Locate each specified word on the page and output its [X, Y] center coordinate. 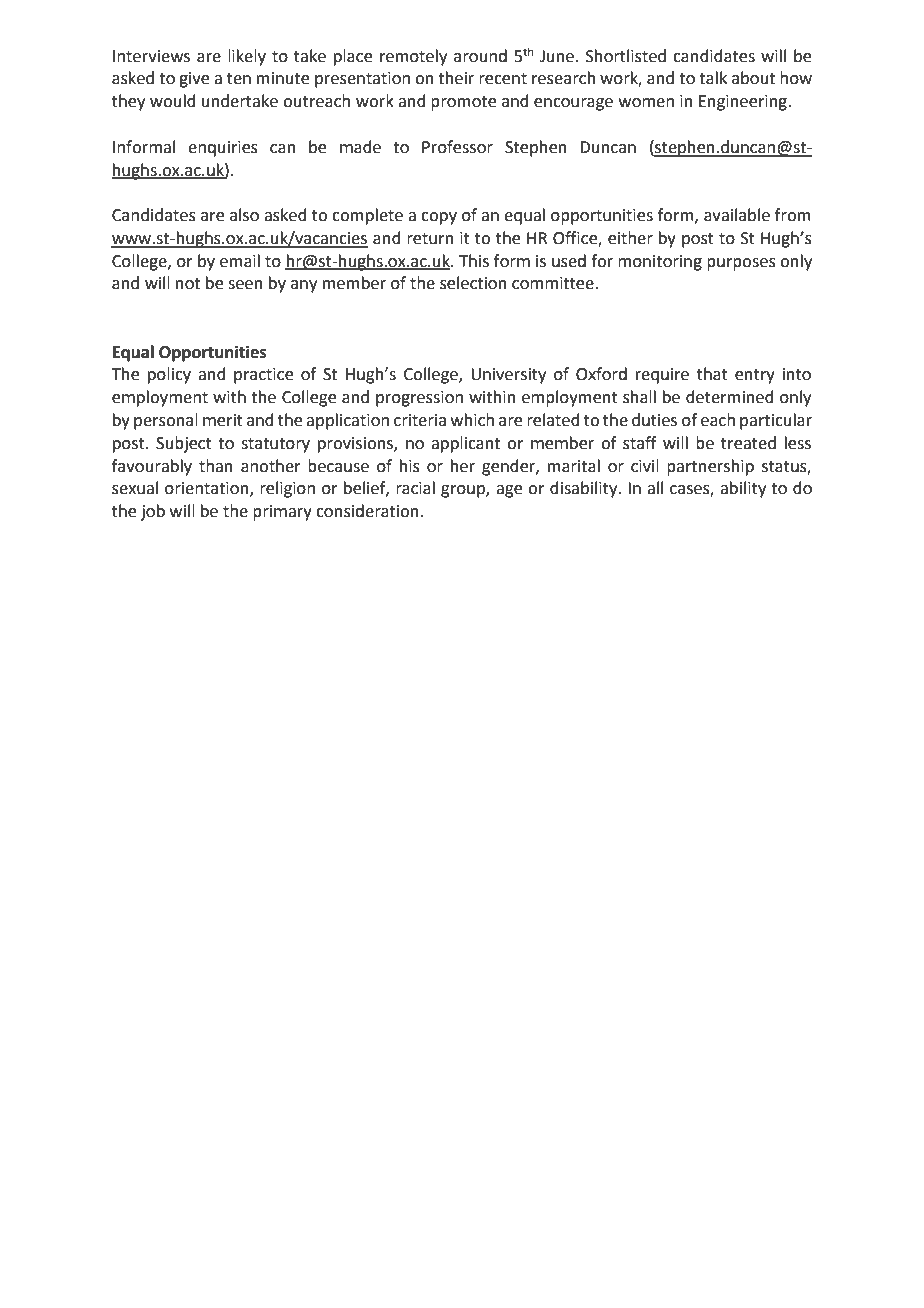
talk [713, 78]
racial [415, 488]
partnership [710, 467]
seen [245, 285]
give [194, 80]
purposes [741, 264]
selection [473, 283]
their [456, 78]
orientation [208, 489]
